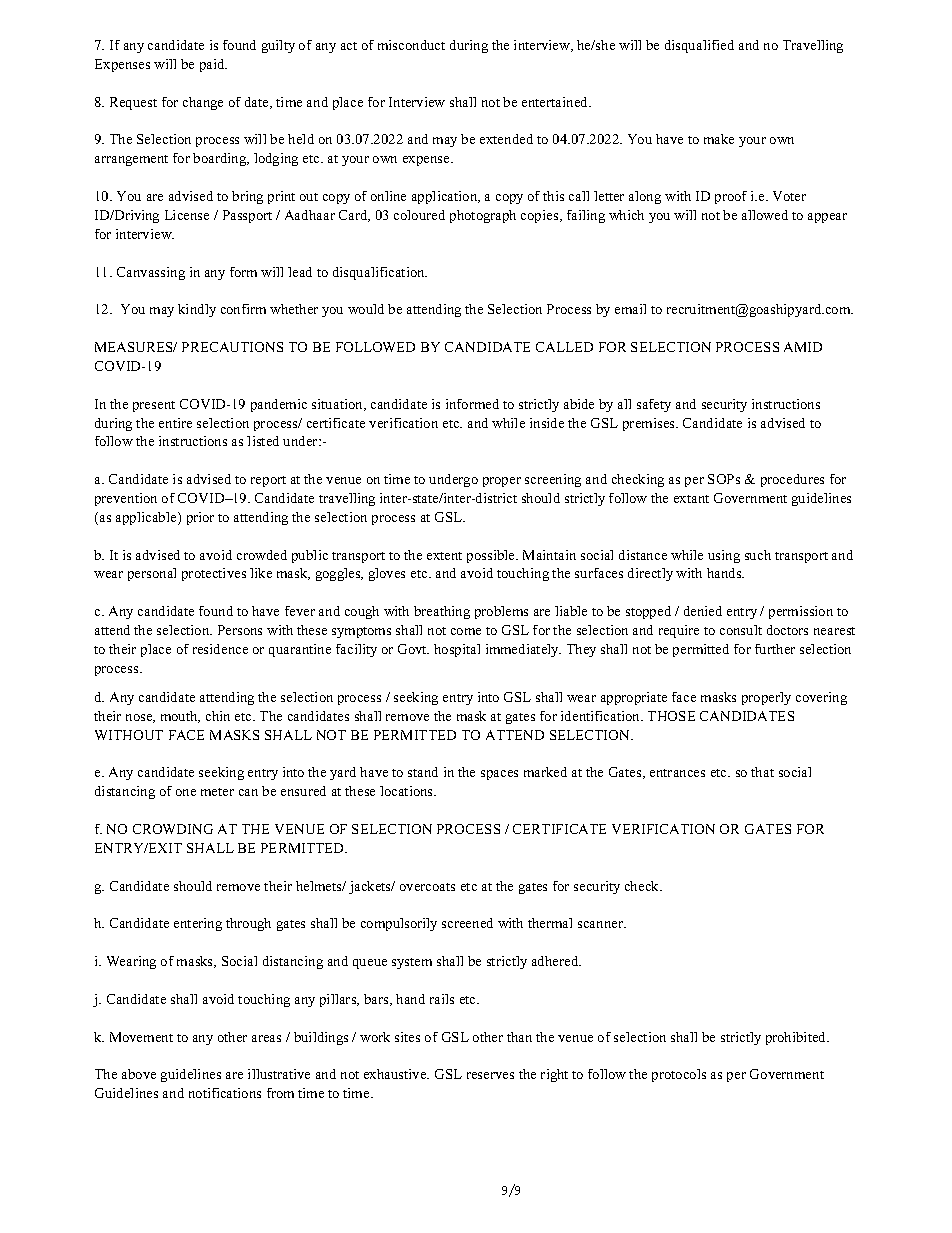 This screenshot has height=1233, width=952. Describe the element at coordinates (262, 555) in the screenshot. I see `crowded` at that location.
